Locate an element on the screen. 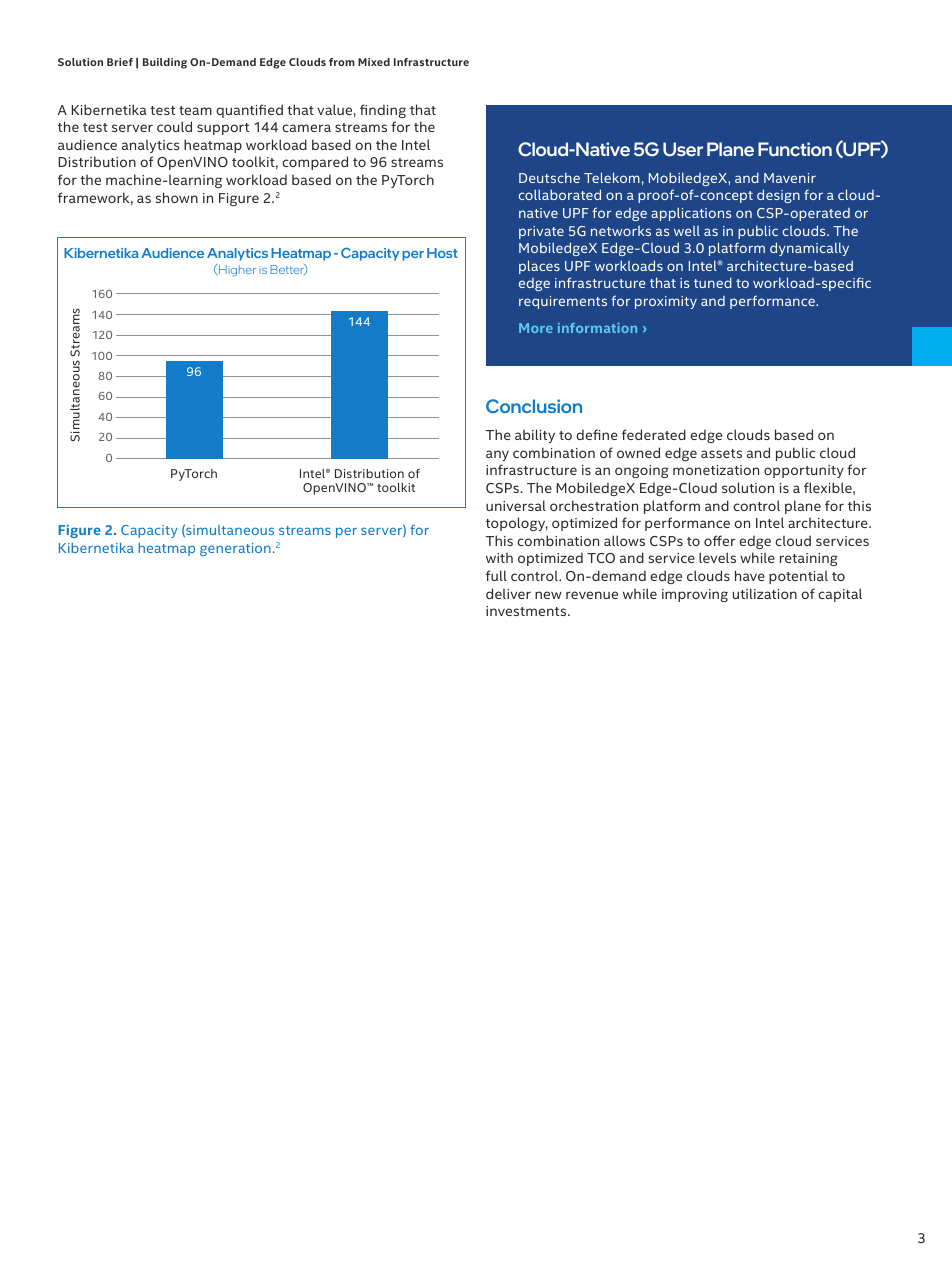 The image size is (952, 1270). Higher is located at coordinates (236, 270).
